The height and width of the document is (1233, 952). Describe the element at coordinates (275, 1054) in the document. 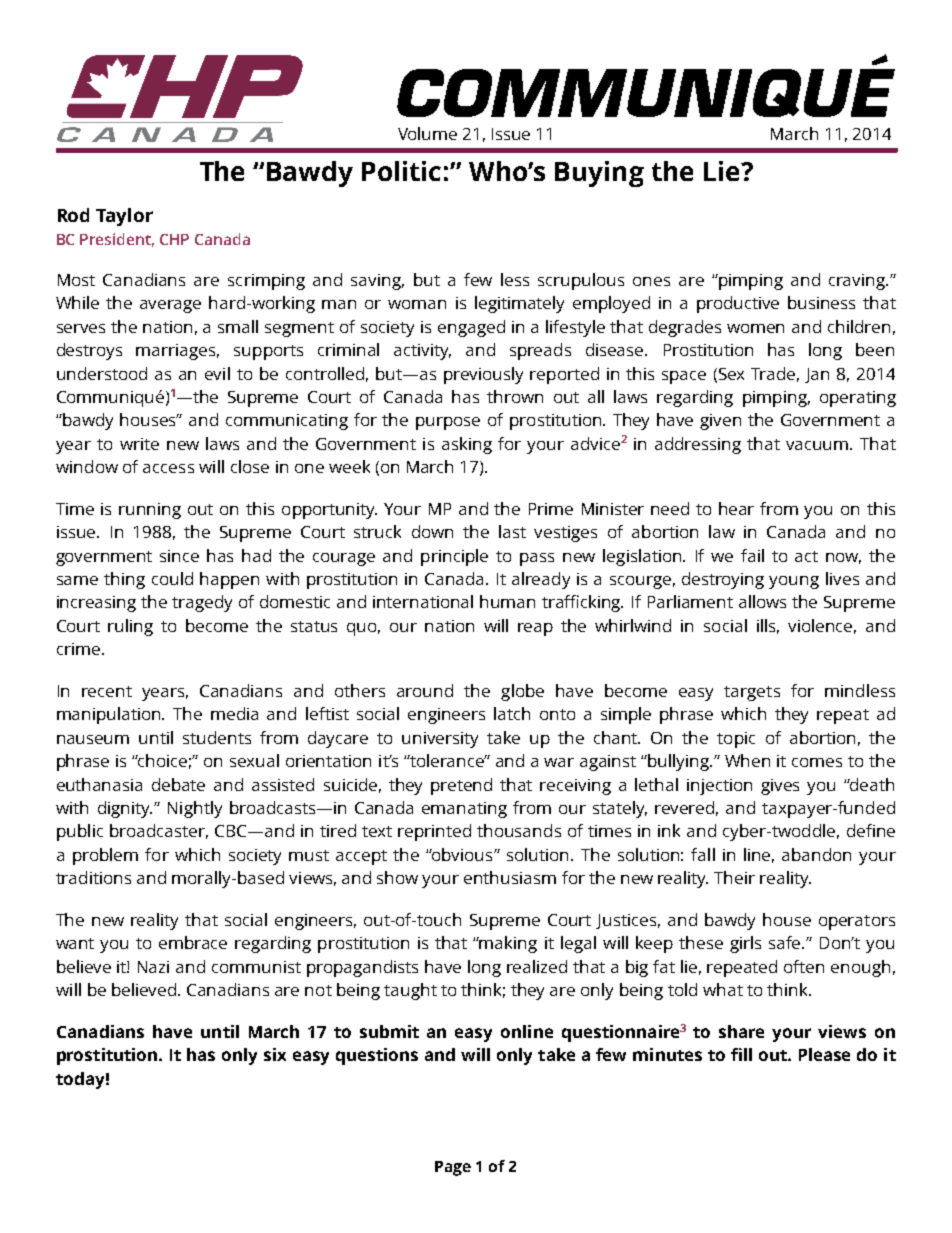

I see `six` at that location.
